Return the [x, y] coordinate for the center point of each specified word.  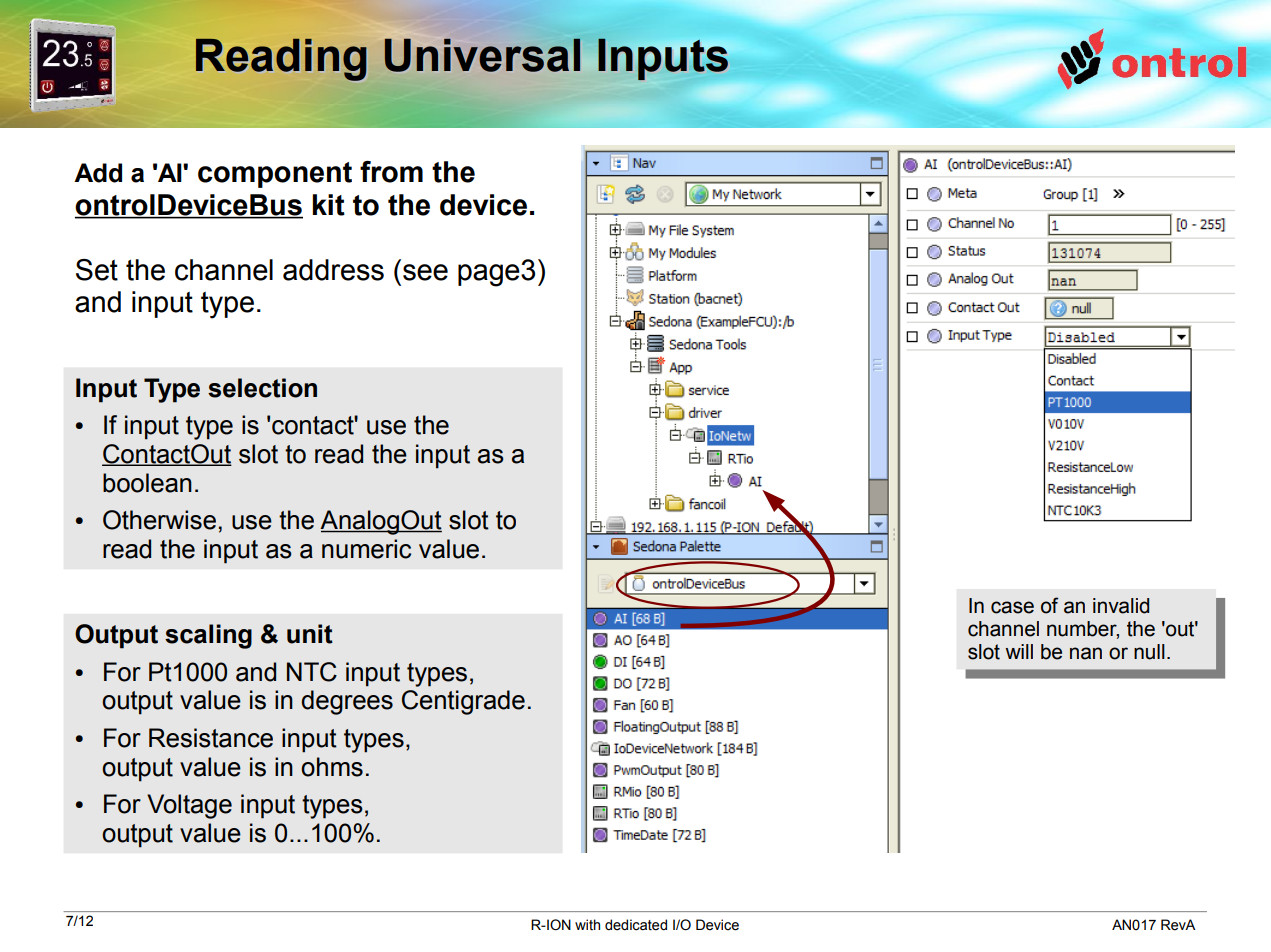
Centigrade [463, 702]
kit [328, 205]
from [391, 172]
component [275, 175]
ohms [332, 767]
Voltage [189, 806]
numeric [366, 549]
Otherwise [159, 520]
